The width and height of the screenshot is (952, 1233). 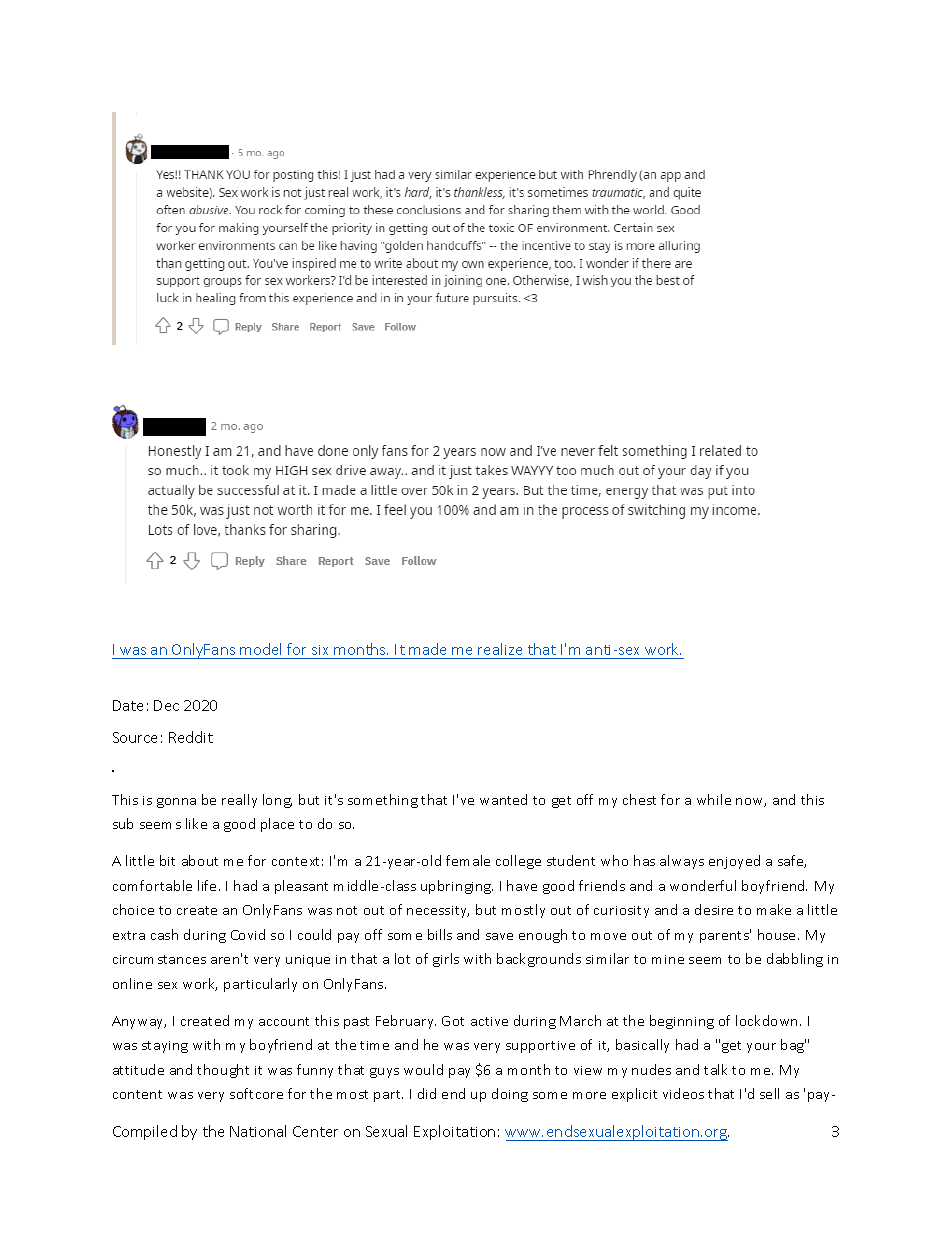 I want to click on about, so click(x=200, y=860).
